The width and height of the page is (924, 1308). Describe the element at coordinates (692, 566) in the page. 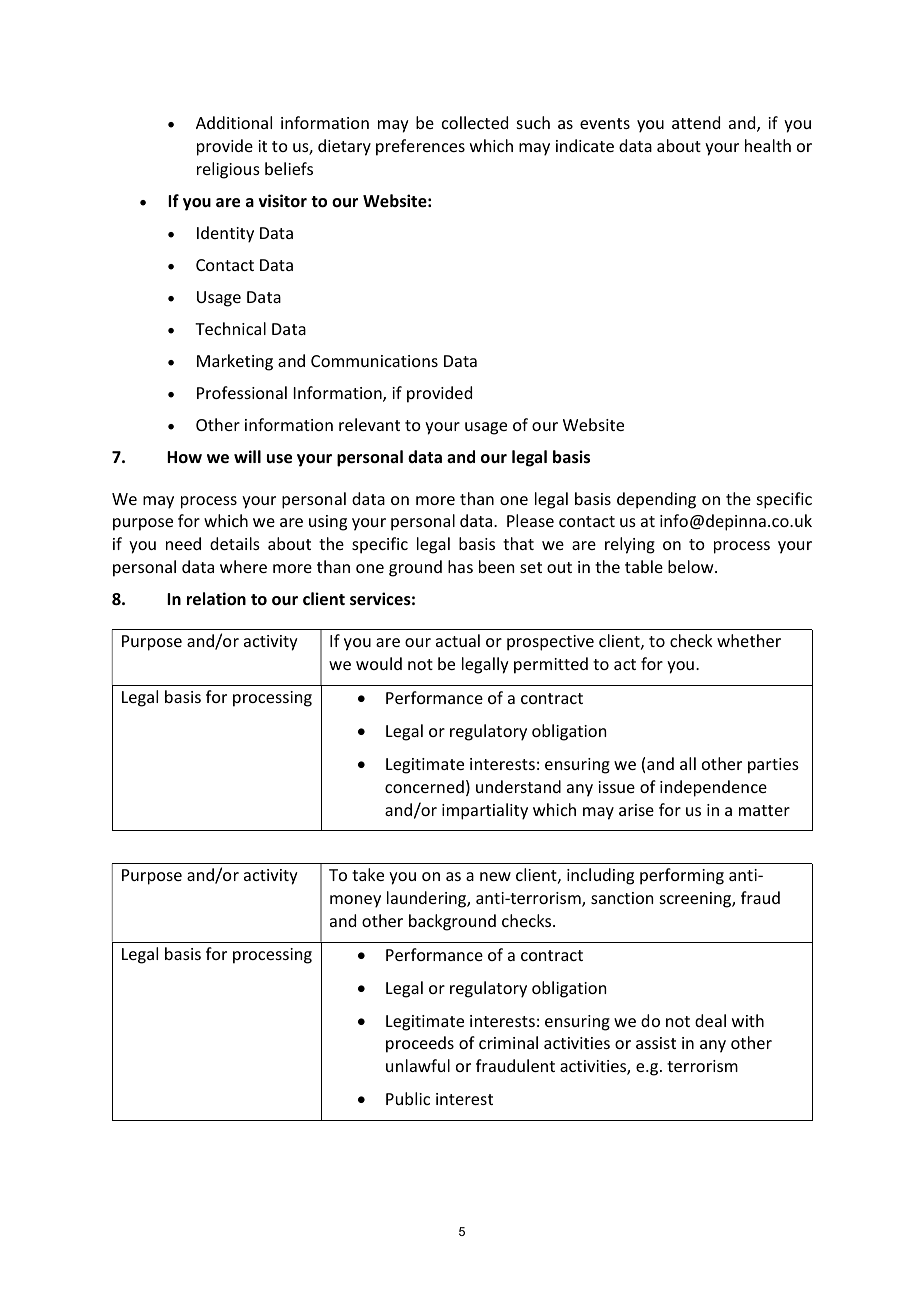

I see `below` at that location.
